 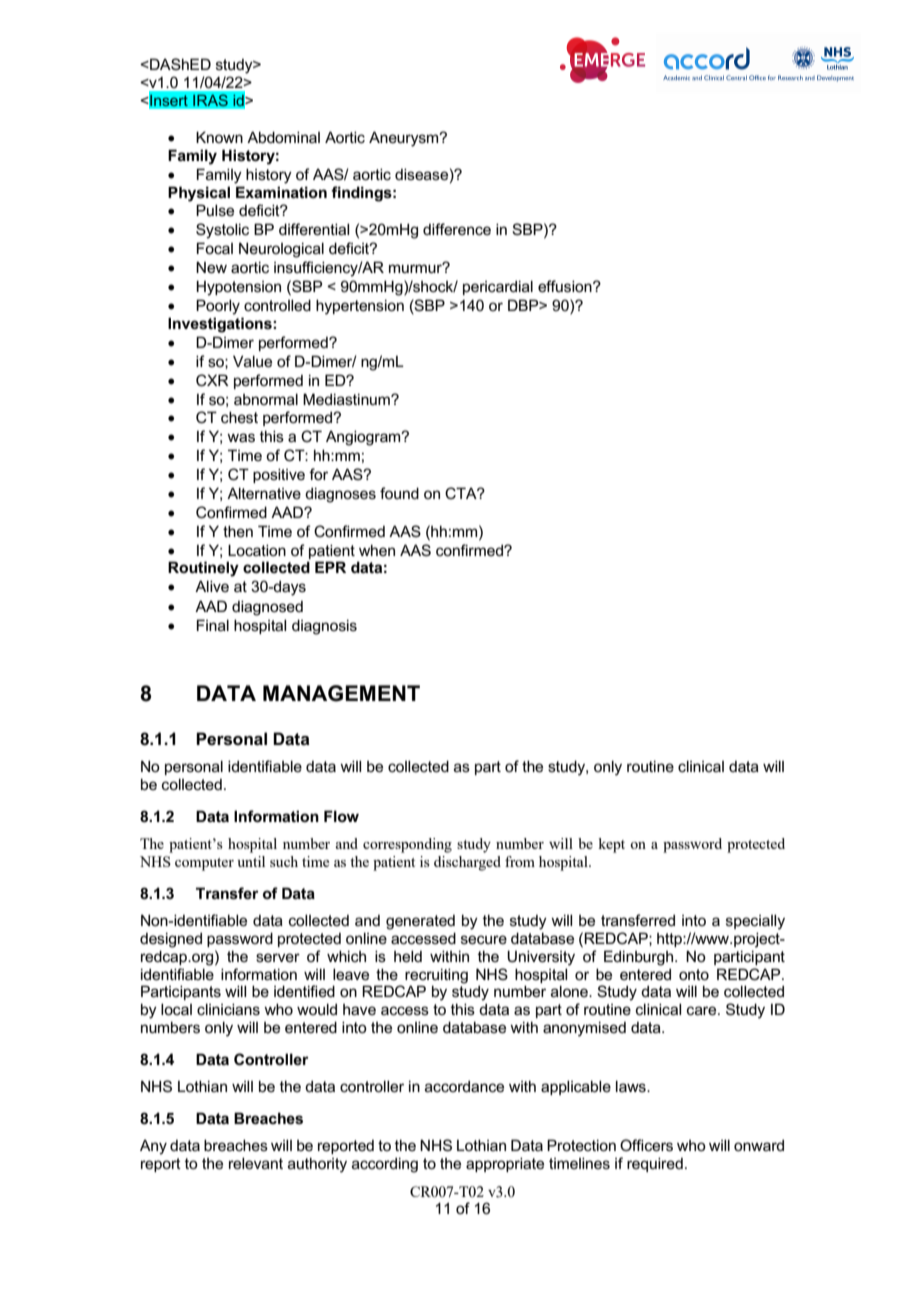 I want to click on until, so click(x=251, y=861).
